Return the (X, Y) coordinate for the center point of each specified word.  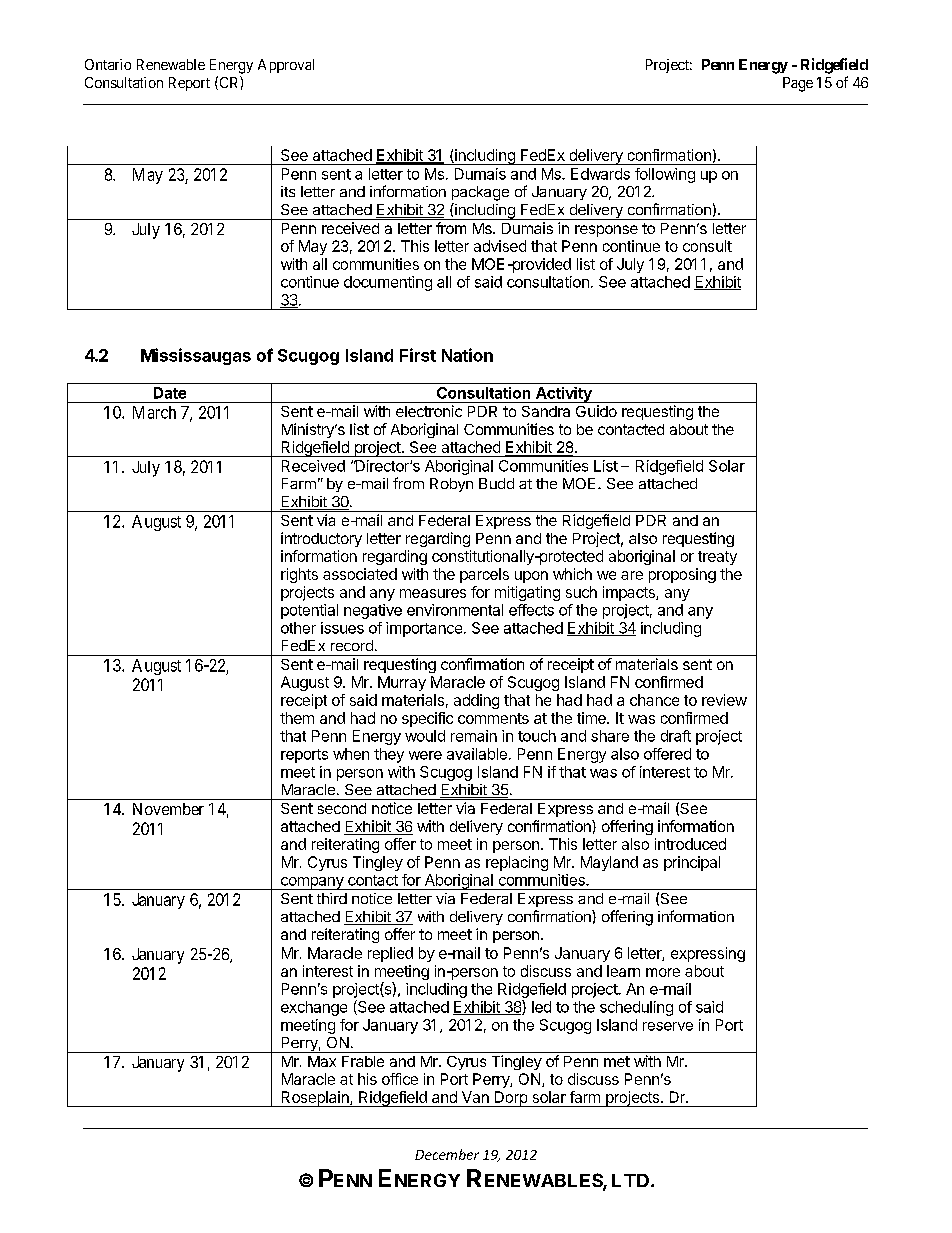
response (606, 231)
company (312, 883)
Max (322, 1061)
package (480, 193)
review (724, 700)
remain (474, 736)
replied (390, 954)
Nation (467, 355)
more (663, 972)
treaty (717, 558)
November (168, 809)
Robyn (451, 485)
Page (798, 84)
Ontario (108, 64)
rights (299, 575)
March (154, 412)
